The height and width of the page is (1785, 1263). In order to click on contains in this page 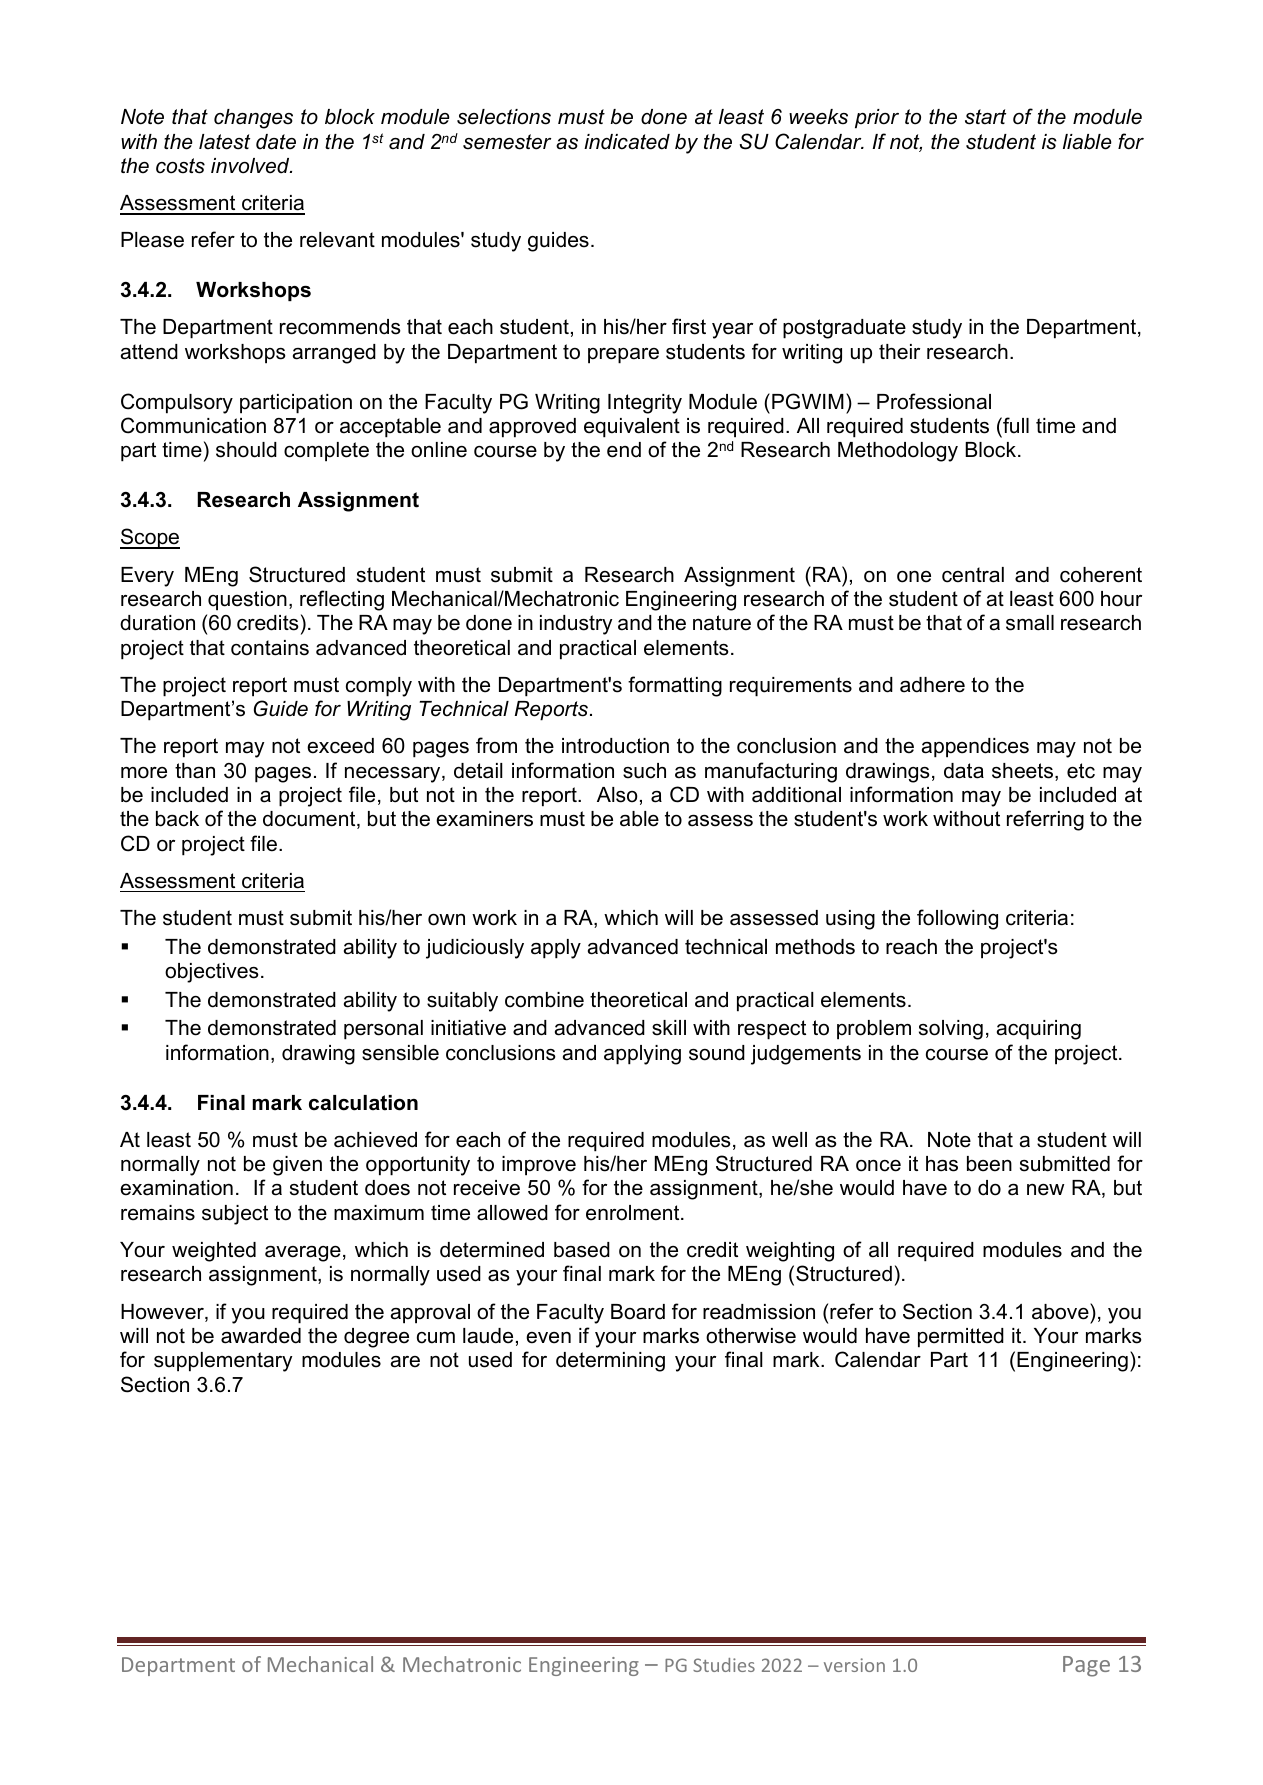, I will do `click(270, 648)`.
